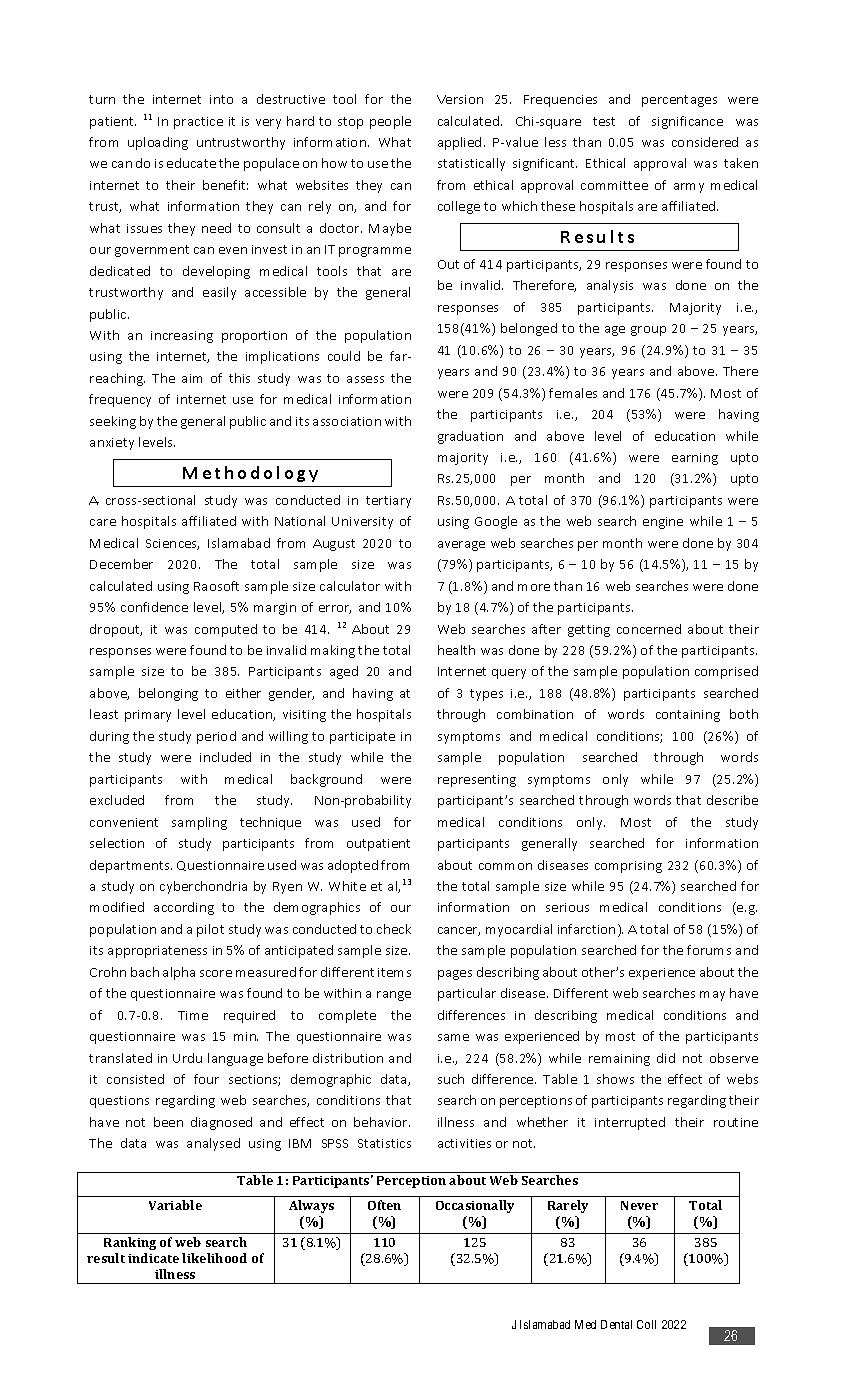 Image resolution: width=849 pixels, height=1400 pixels. What do you see at coordinates (158, 143) in the image?
I see `uploading` at bounding box center [158, 143].
